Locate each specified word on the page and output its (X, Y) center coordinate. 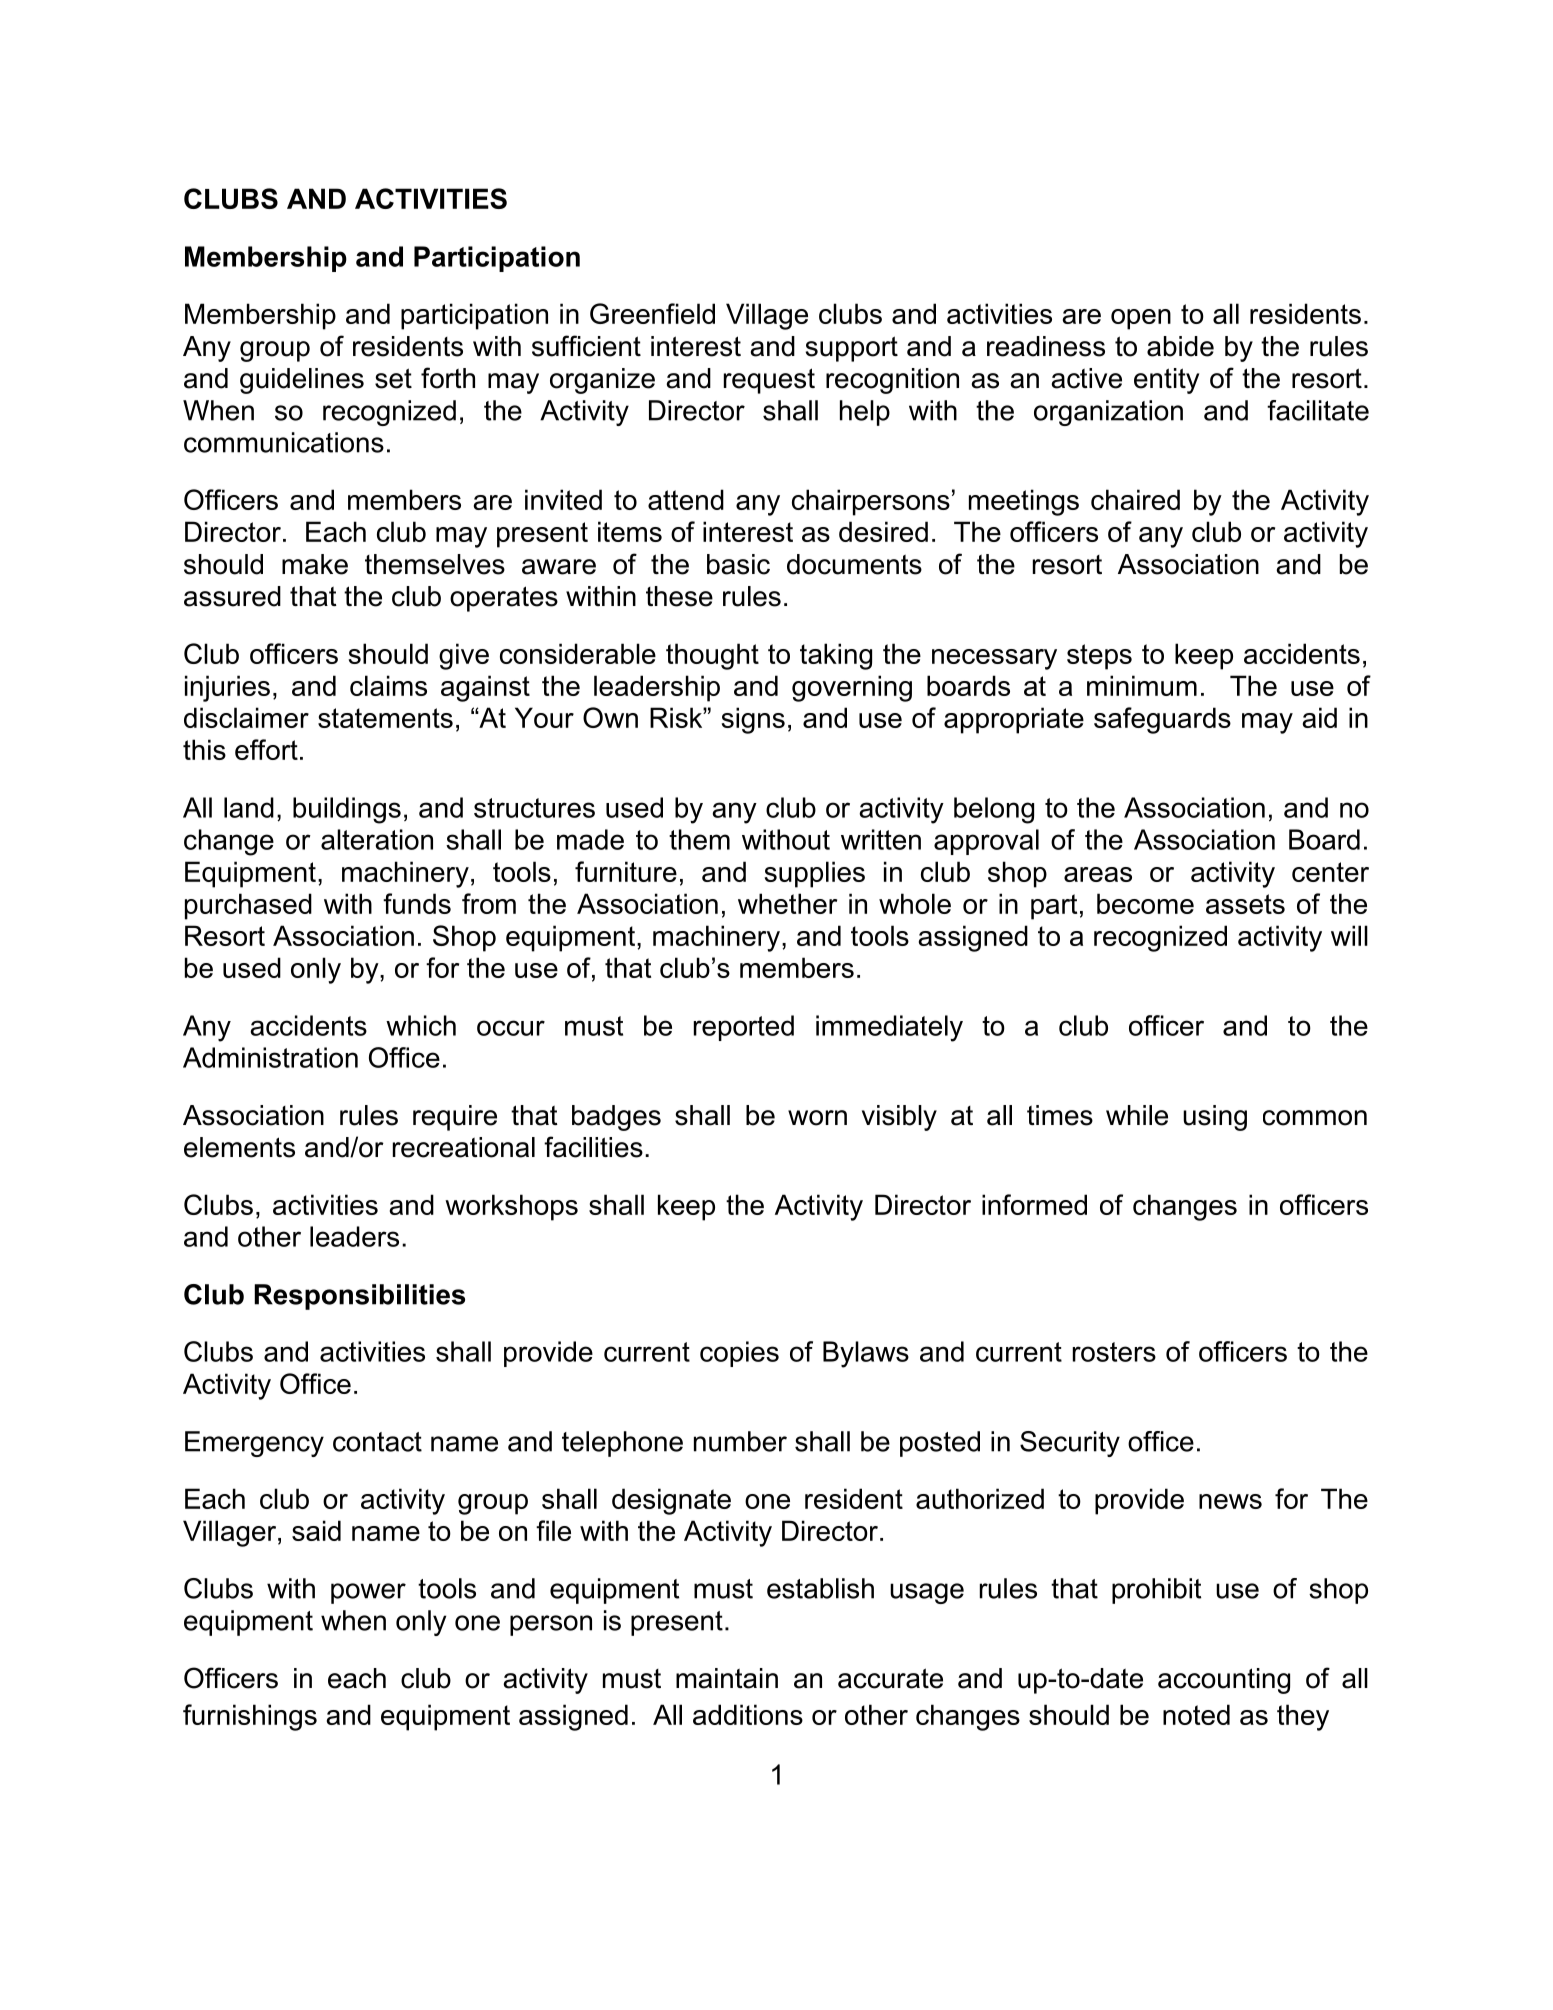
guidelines (302, 381)
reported (744, 1028)
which (421, 1025)
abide (1180, 346)
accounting (1224, 1681)
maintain (727, 1678)
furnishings (250, 1717)
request (769, 381)
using (1215, 1118)
